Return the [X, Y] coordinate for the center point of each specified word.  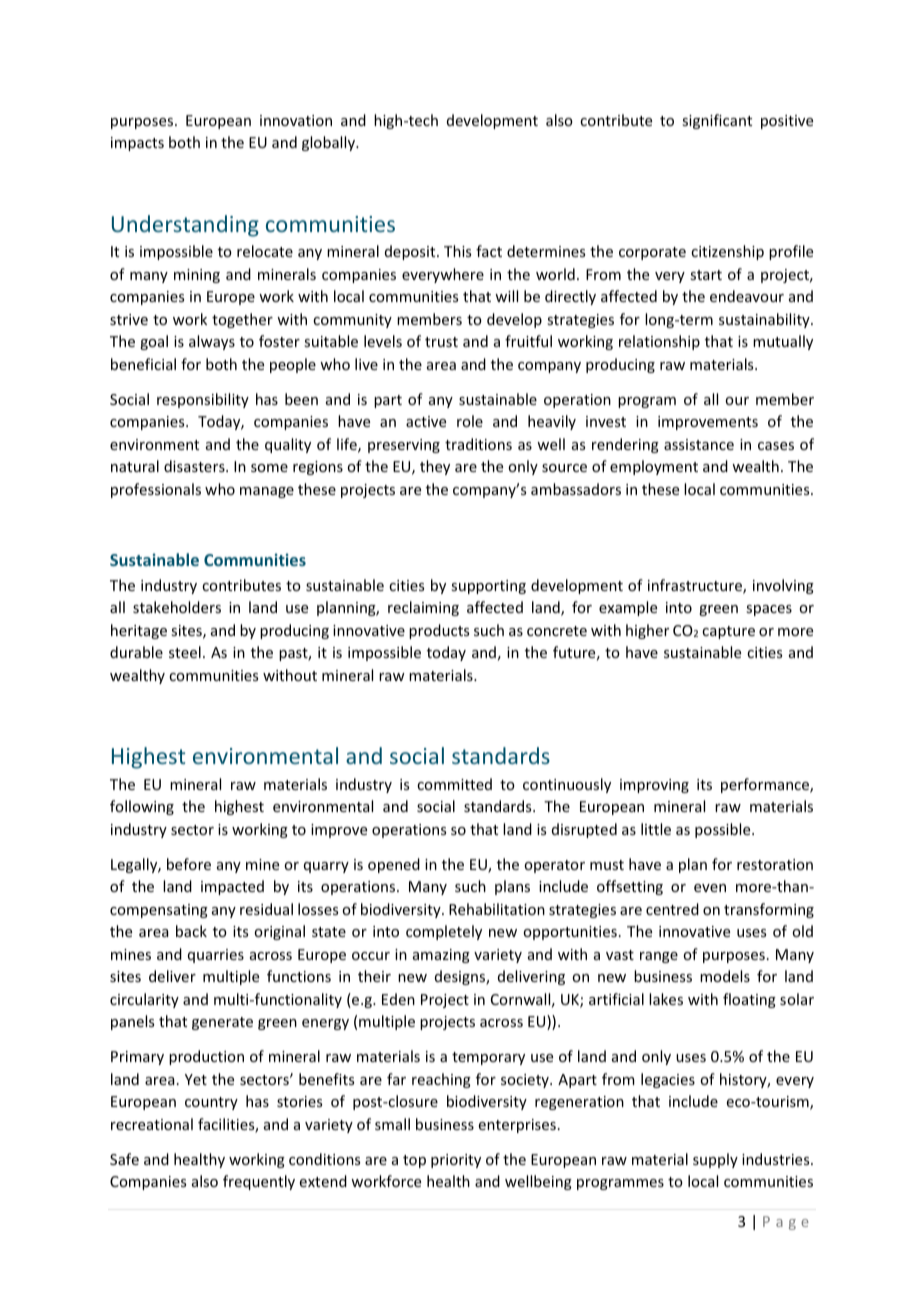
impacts [137, 144]
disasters [195, 466]
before [189, 864]
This [457, 251]
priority [456, 1161]
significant [717, 121]
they [435, 467]
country [211, 1103]
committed [454, 784]
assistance [699, 444]
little [656, 829]
